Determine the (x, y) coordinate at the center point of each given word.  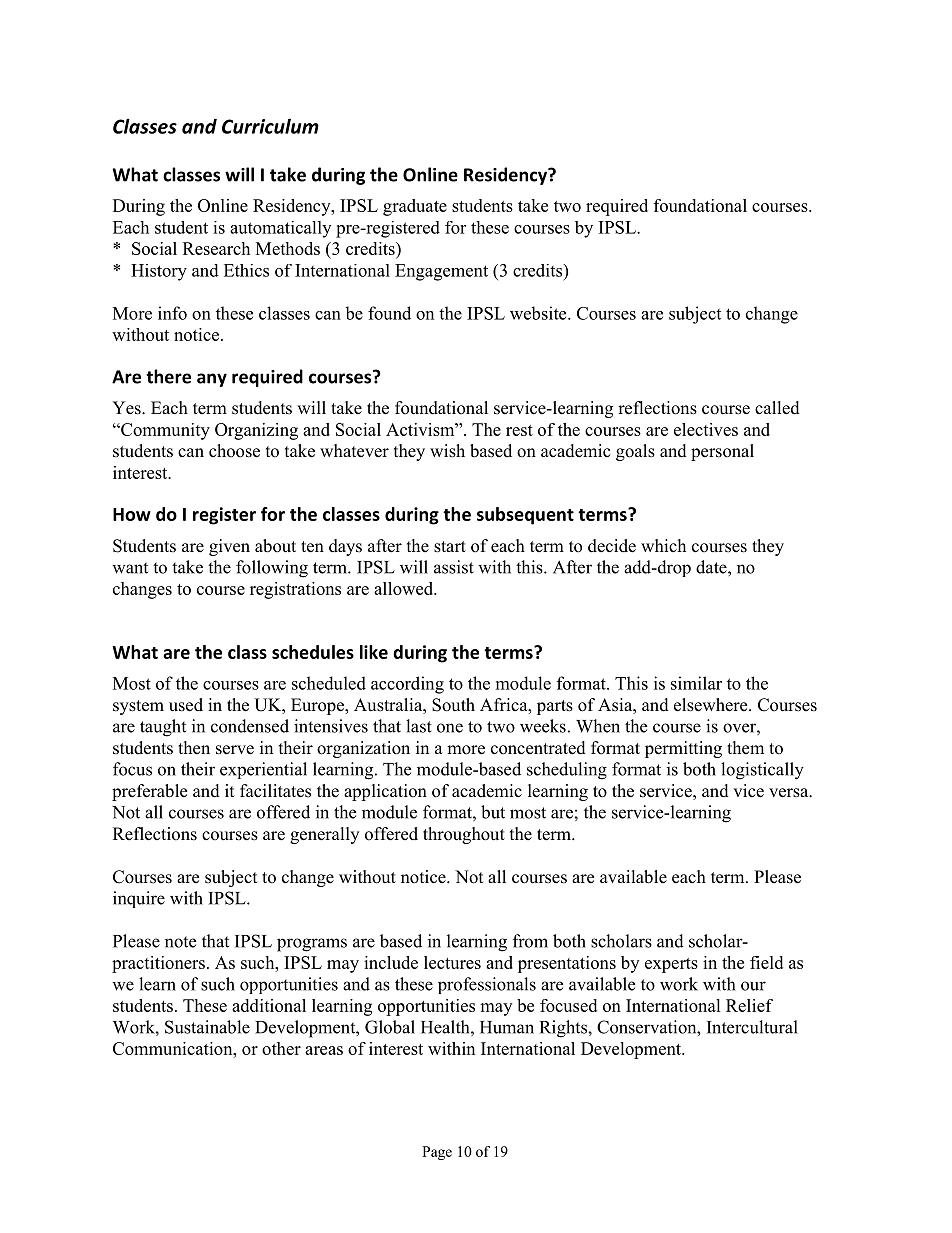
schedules (313, 652)
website (539, 313)
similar (696, 683)
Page (437, 1153)
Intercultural (752, 1027)
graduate (415, 207)
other (281, 1048)
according (407, 685)
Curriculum (270, 126)
